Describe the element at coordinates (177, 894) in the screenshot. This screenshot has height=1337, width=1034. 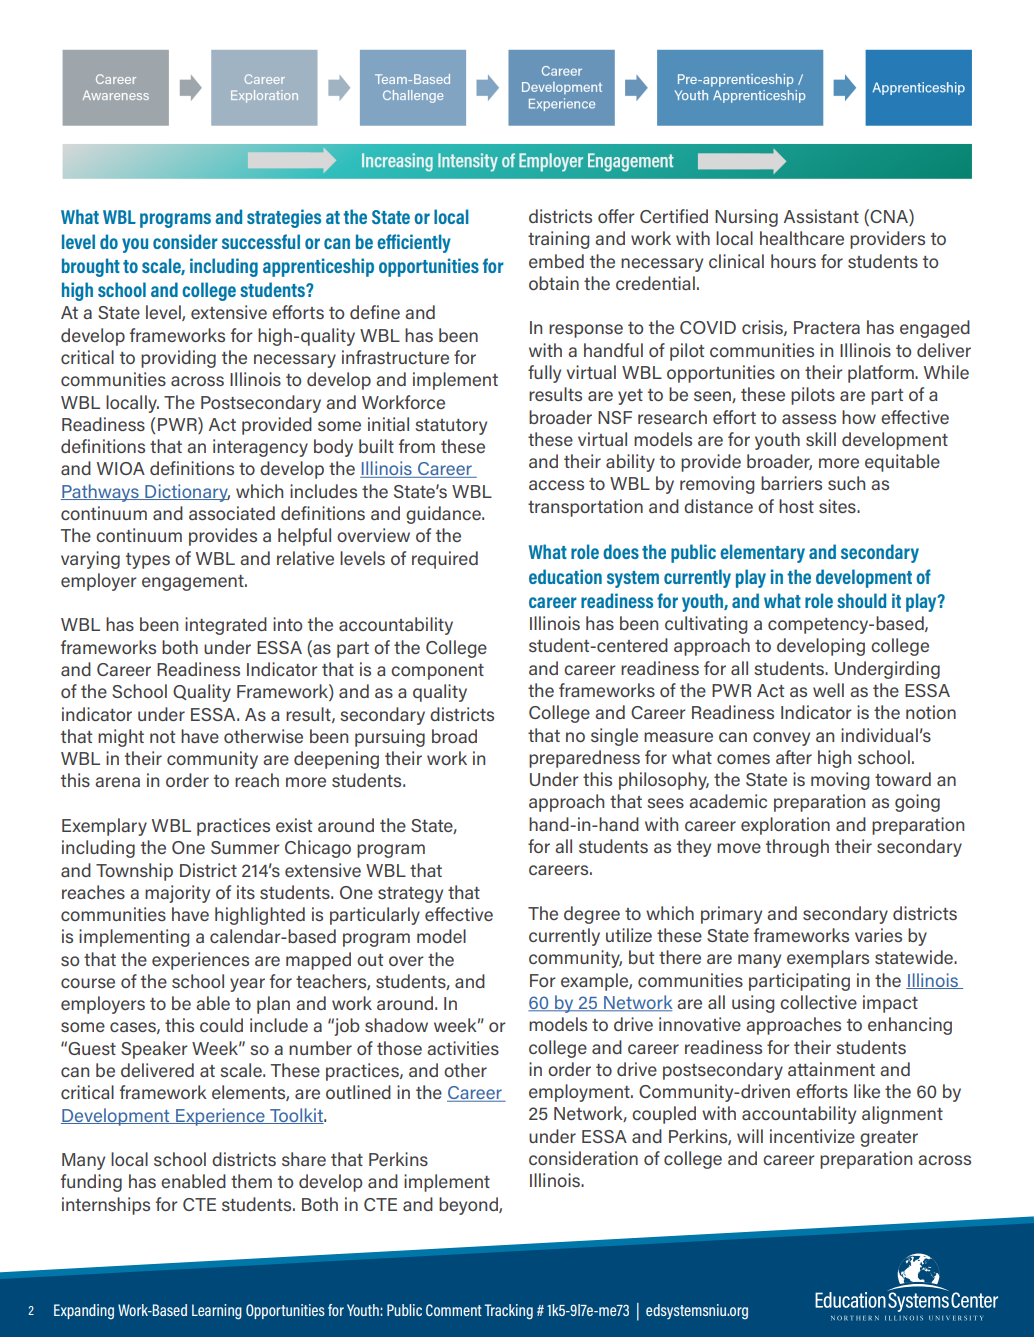
I see `majority` at that location.
